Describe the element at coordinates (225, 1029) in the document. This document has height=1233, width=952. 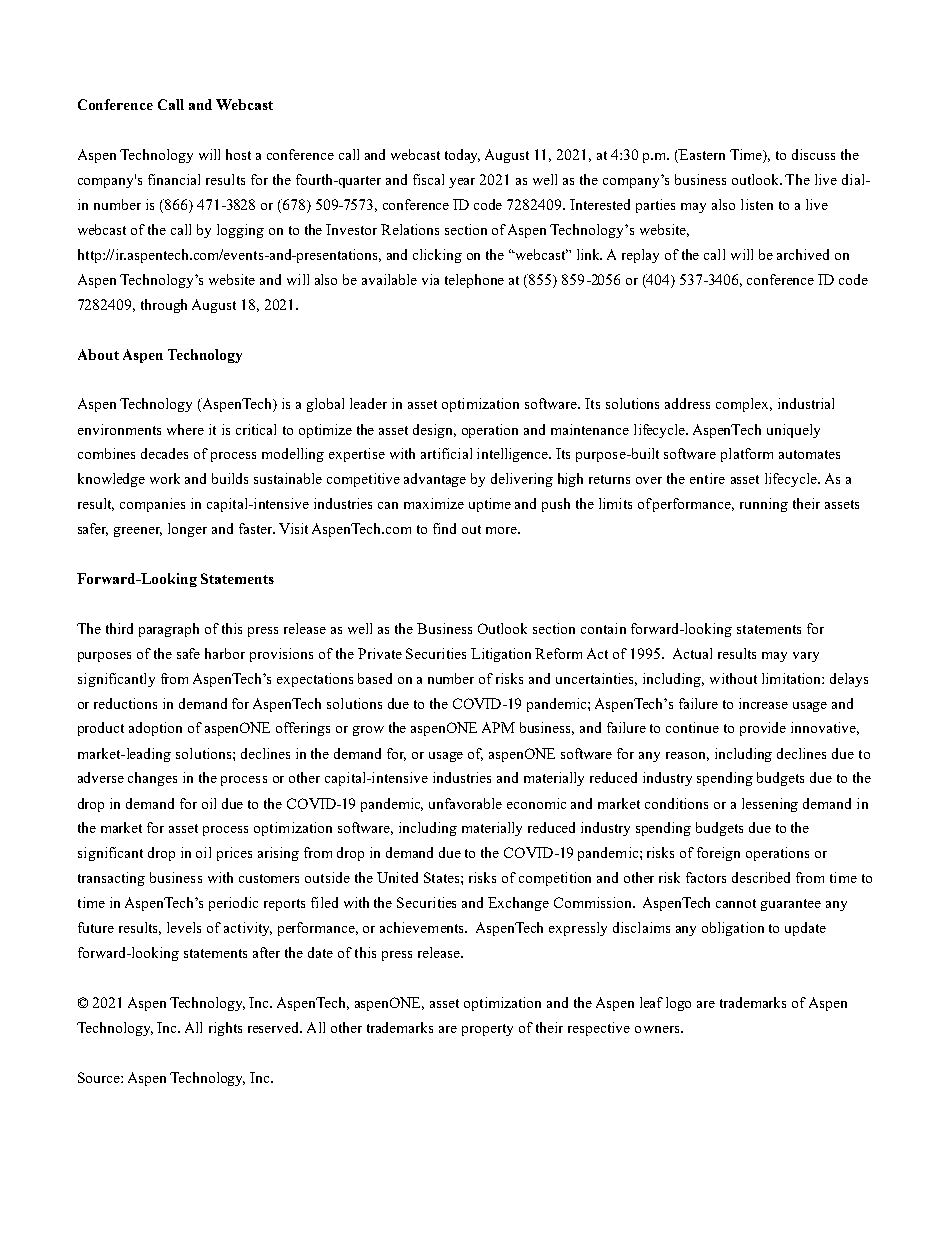
I see `rights` at that location.
